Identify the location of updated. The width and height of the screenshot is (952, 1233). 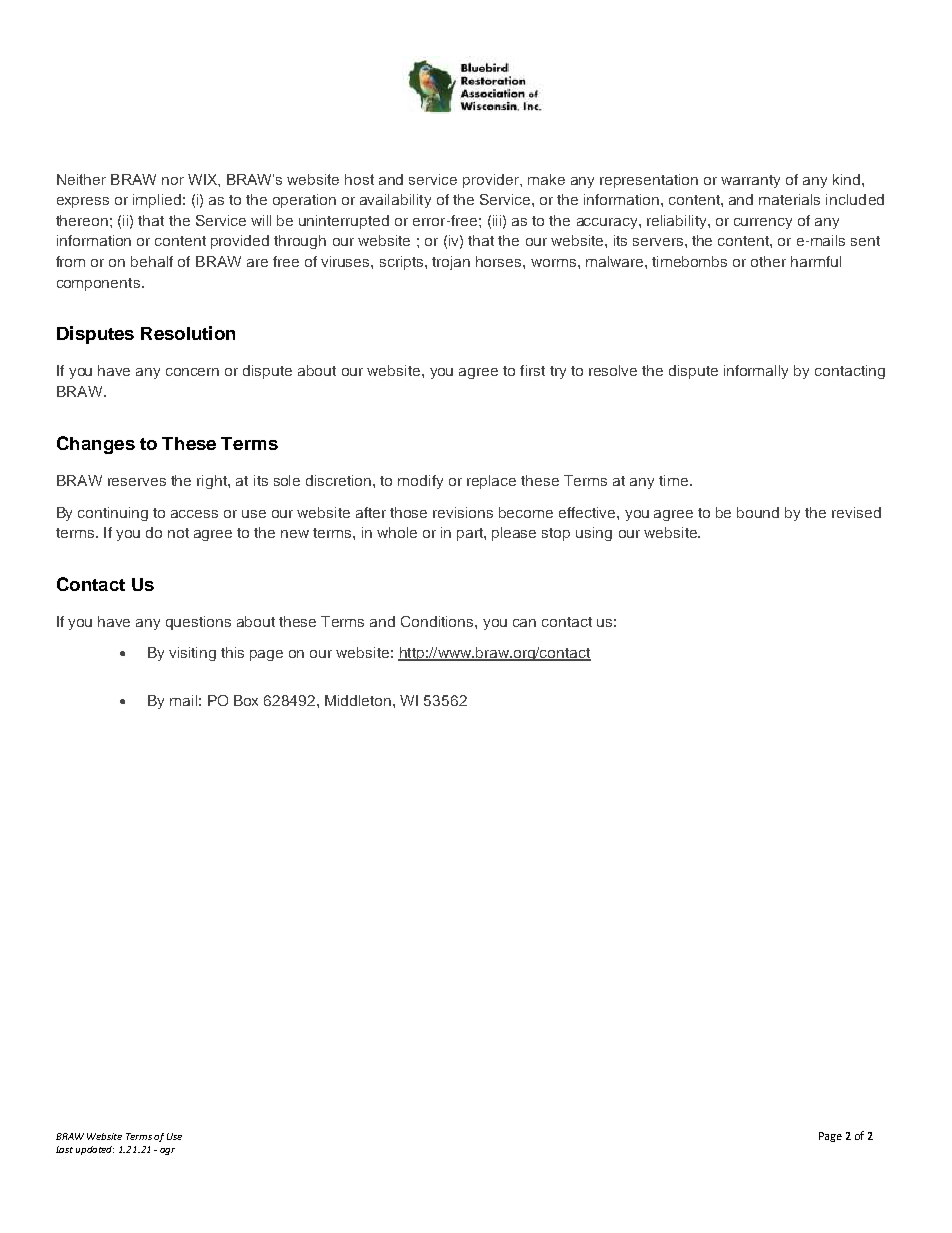
(95, 1150).
